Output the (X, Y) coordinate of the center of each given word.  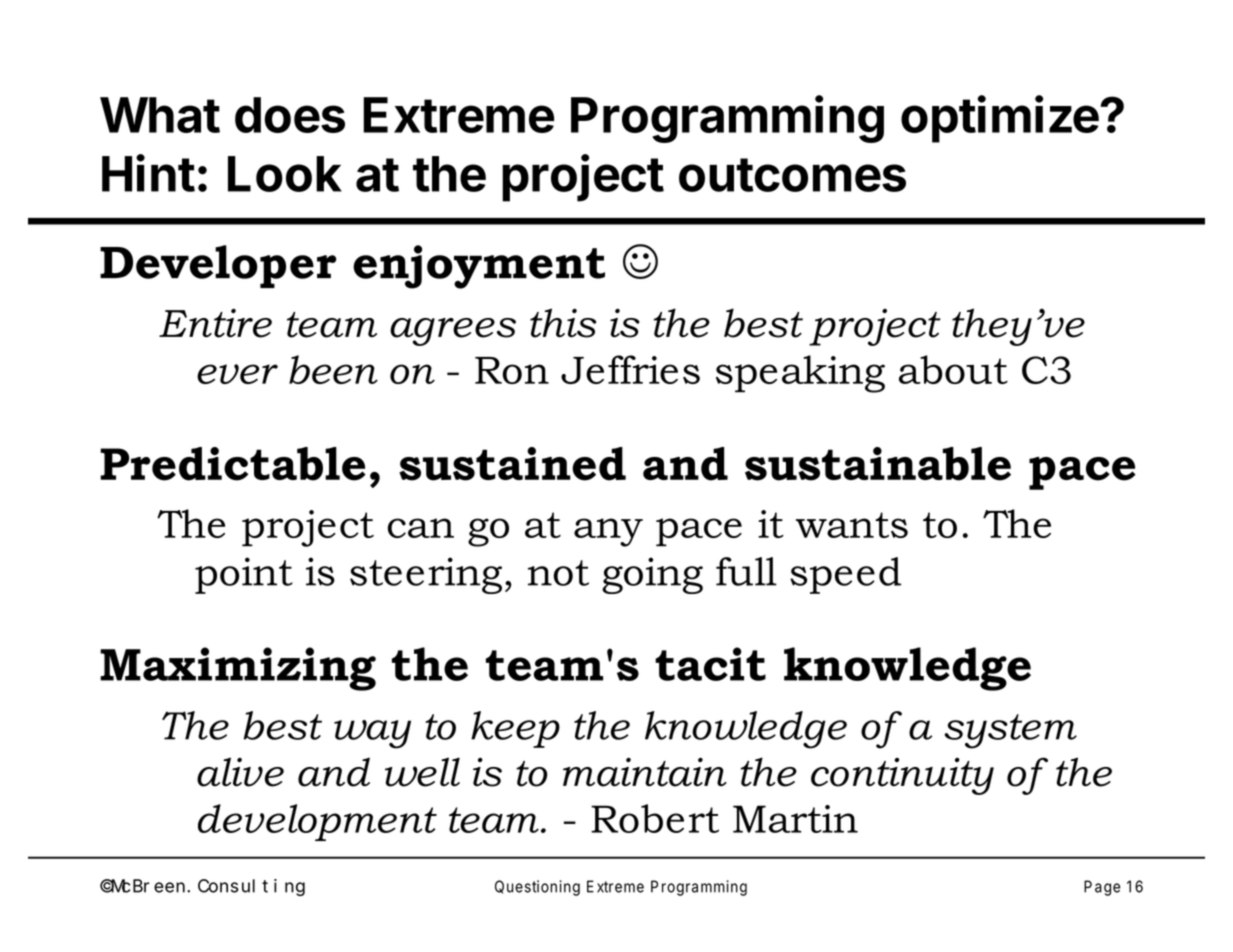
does (290, 115)
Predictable (233, 464)
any (608, 532)
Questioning (537, 888)
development (317, 822)
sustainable (878, 464)
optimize (1000, 119)
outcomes (792, 175)
